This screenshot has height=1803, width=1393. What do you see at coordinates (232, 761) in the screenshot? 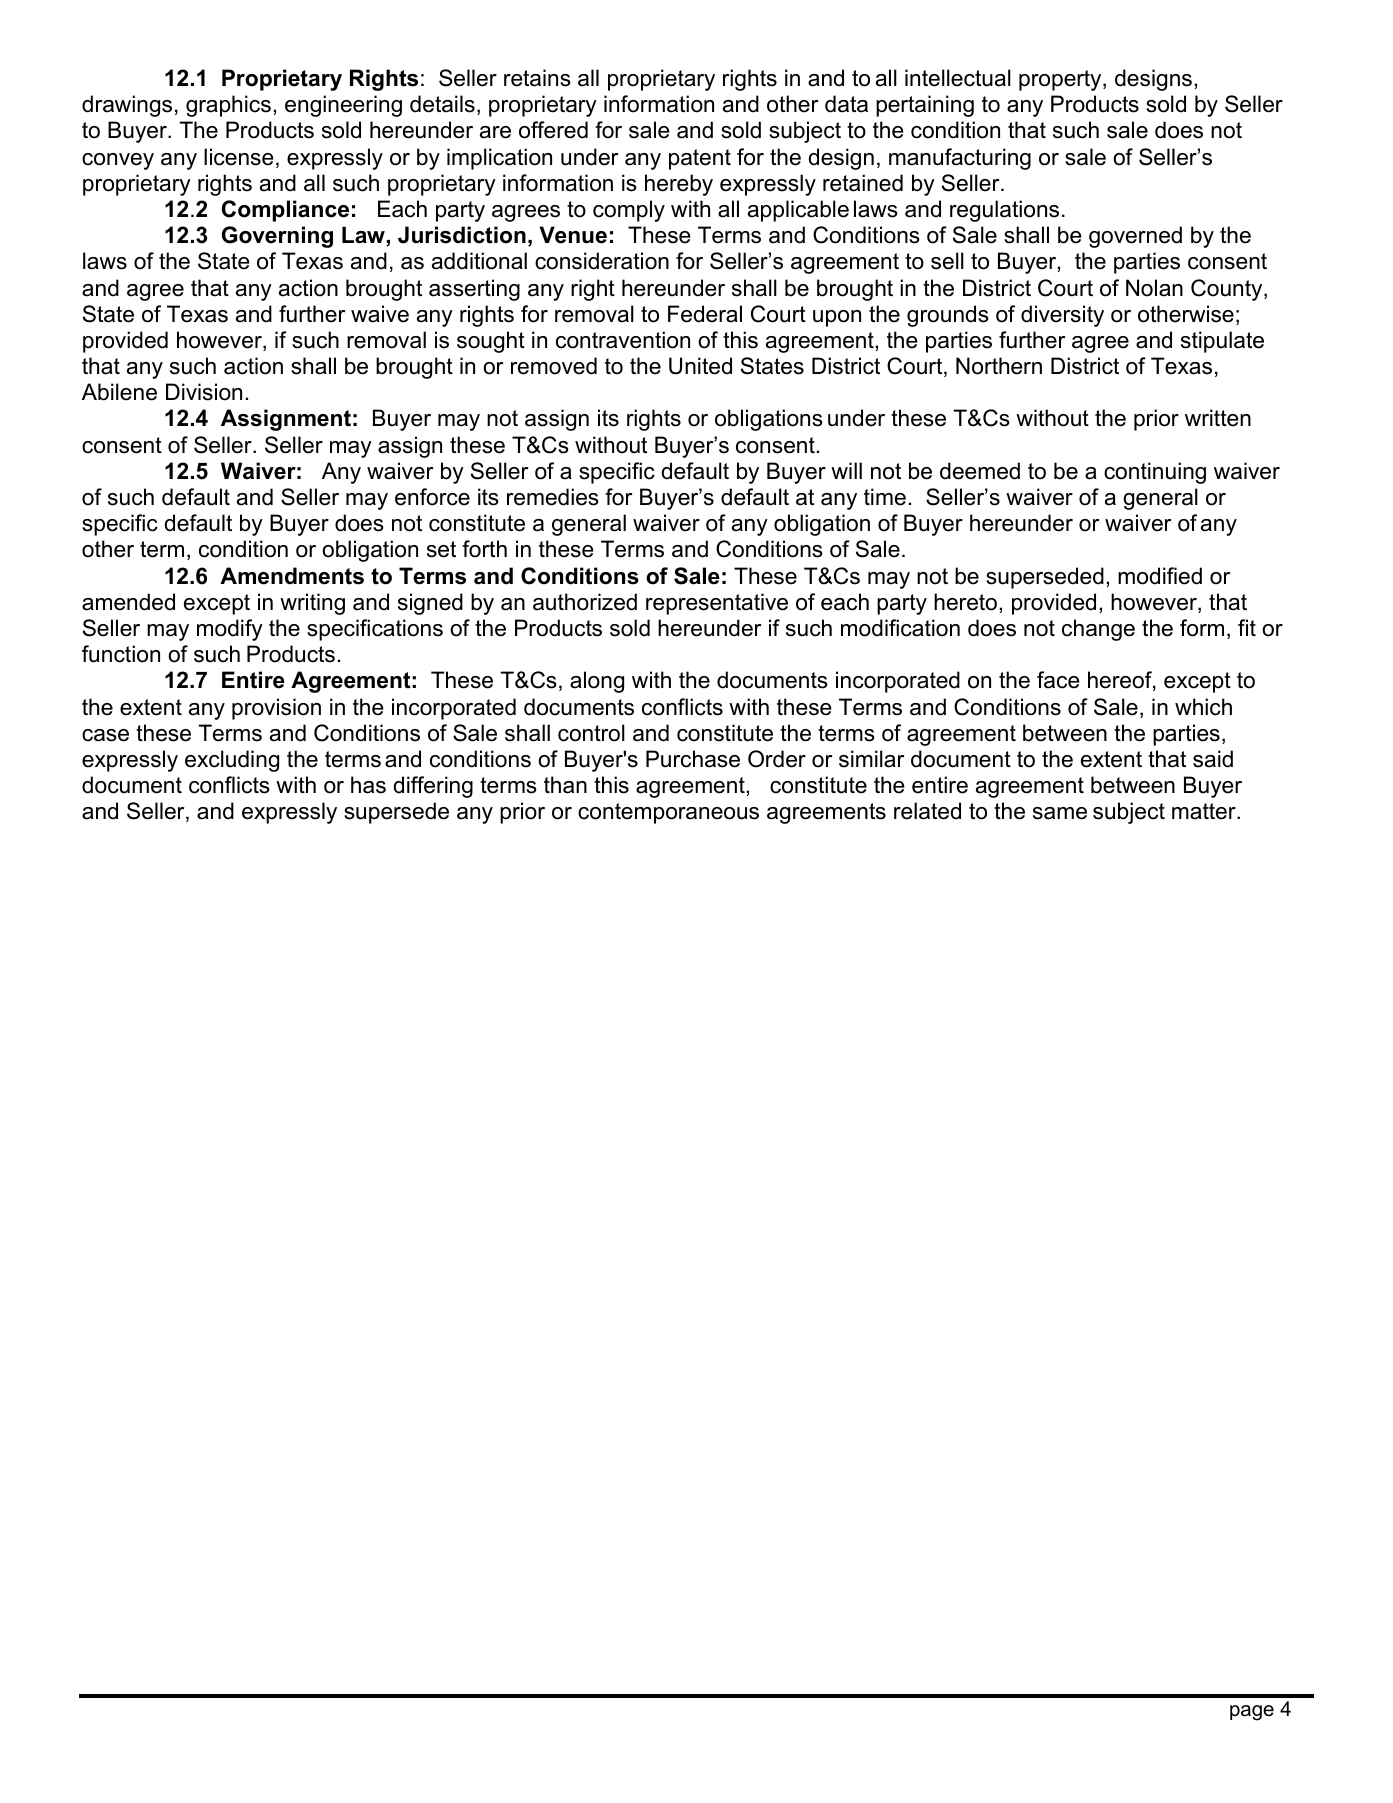
I see `excluding` at bounding box center [232, 761].
